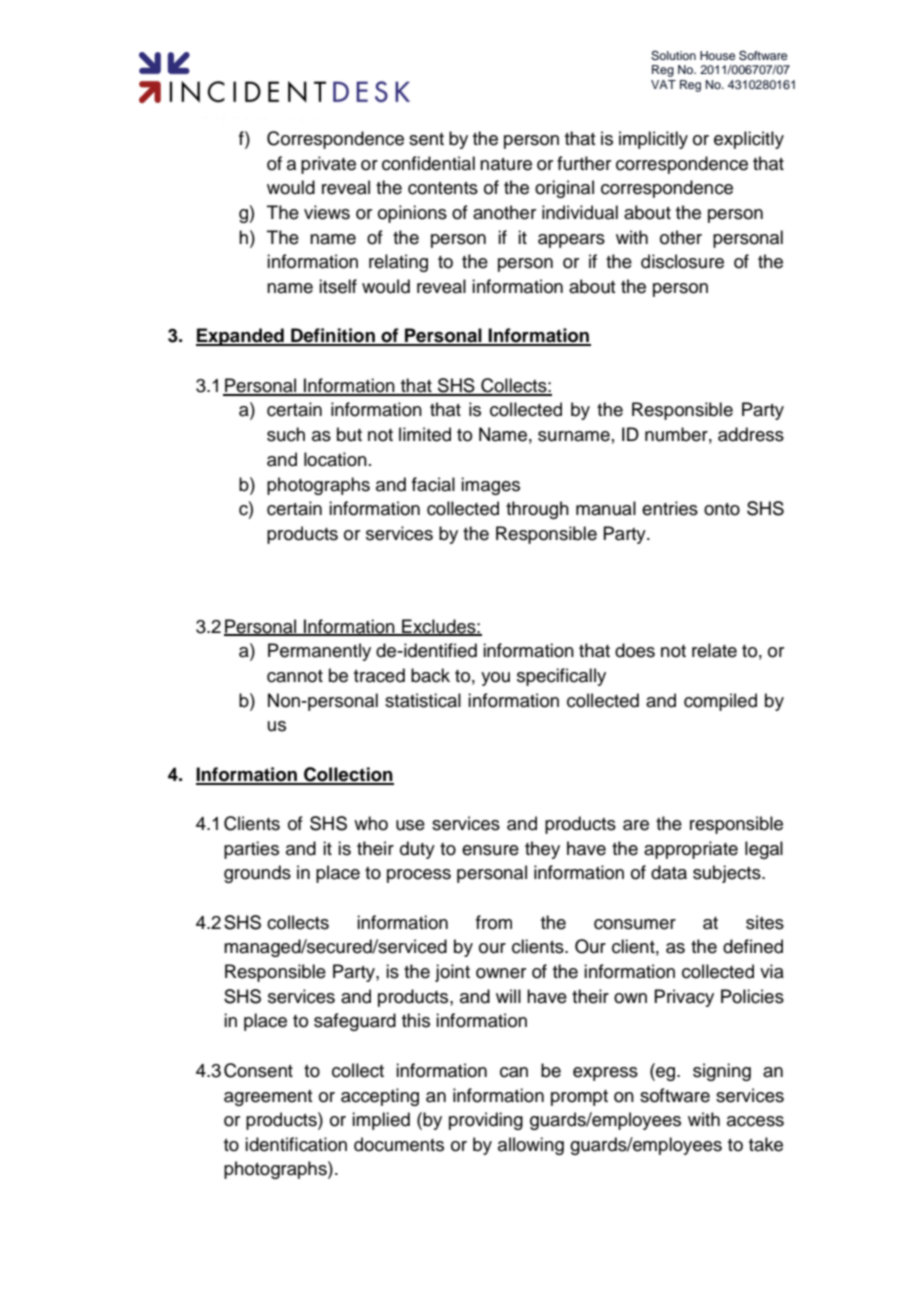  What do you see at coordinates (682, 261) in the page?
I see `disclosure` at bounding box center [682, 261].
